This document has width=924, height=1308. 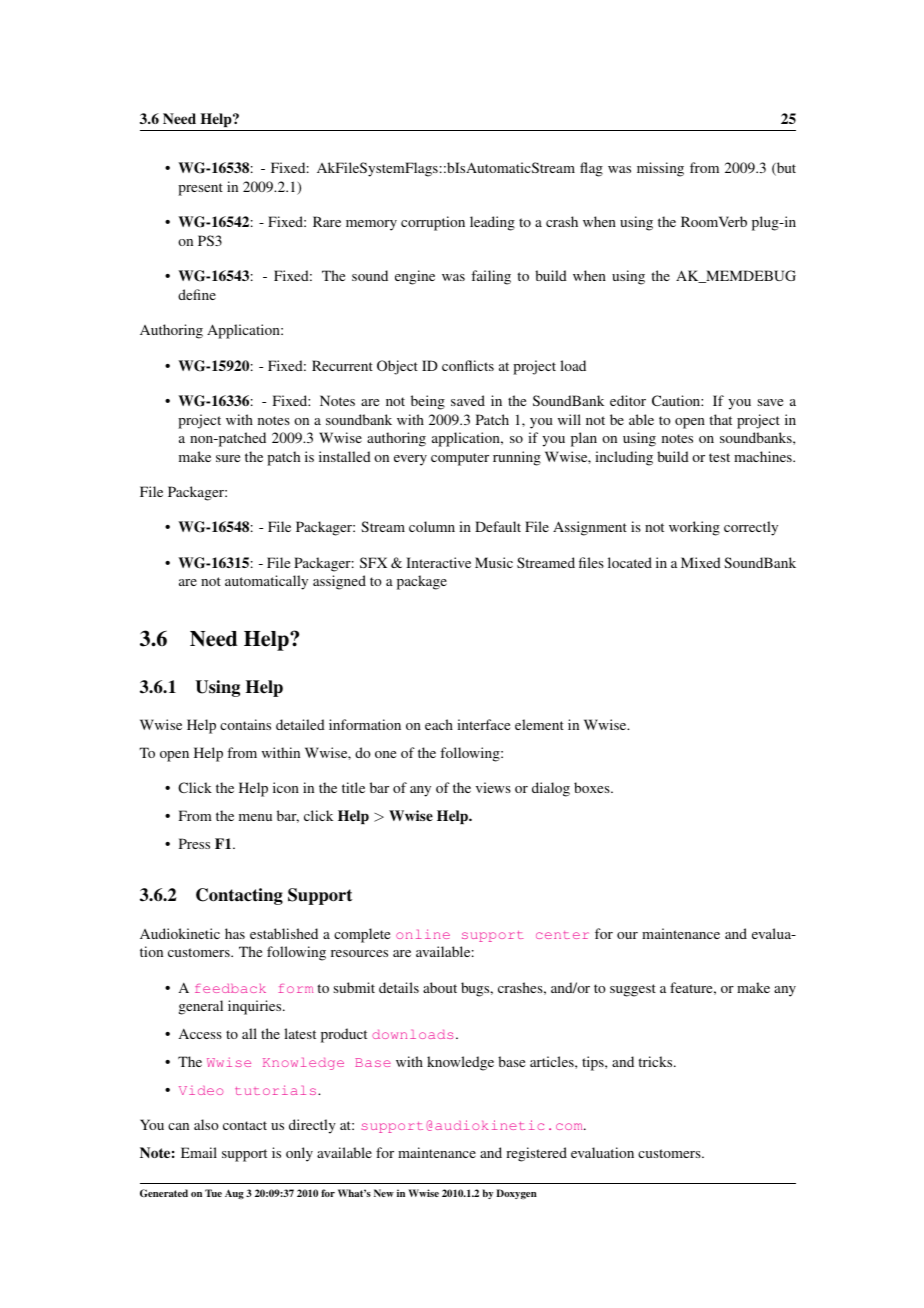 I want to click on interface, so click(x=483, y=724).
